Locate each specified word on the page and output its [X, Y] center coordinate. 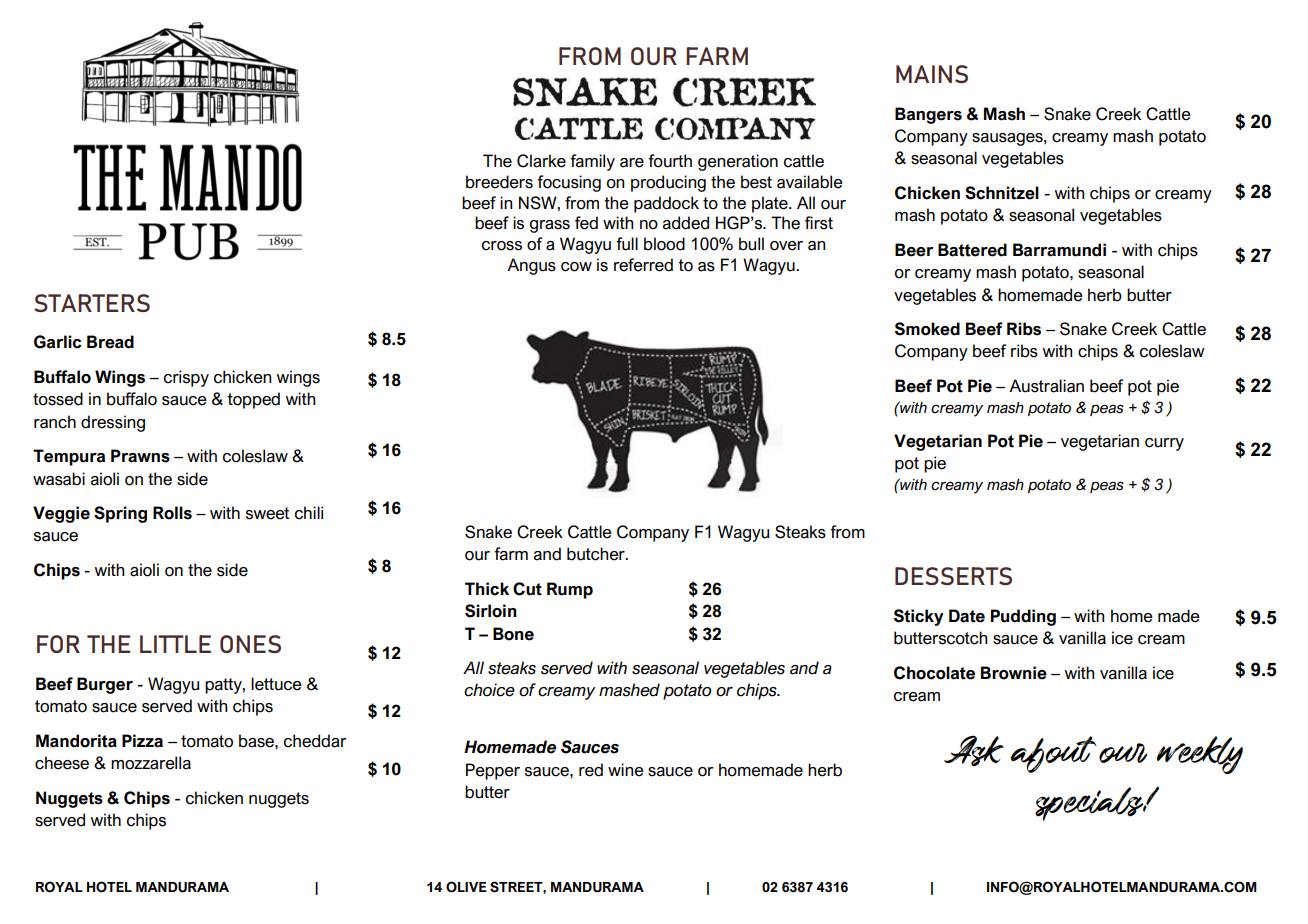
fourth [670, 161]
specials [1090, 804]
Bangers [928, 115]
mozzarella [151, 763]
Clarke [541, 161]
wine [626, 770]
